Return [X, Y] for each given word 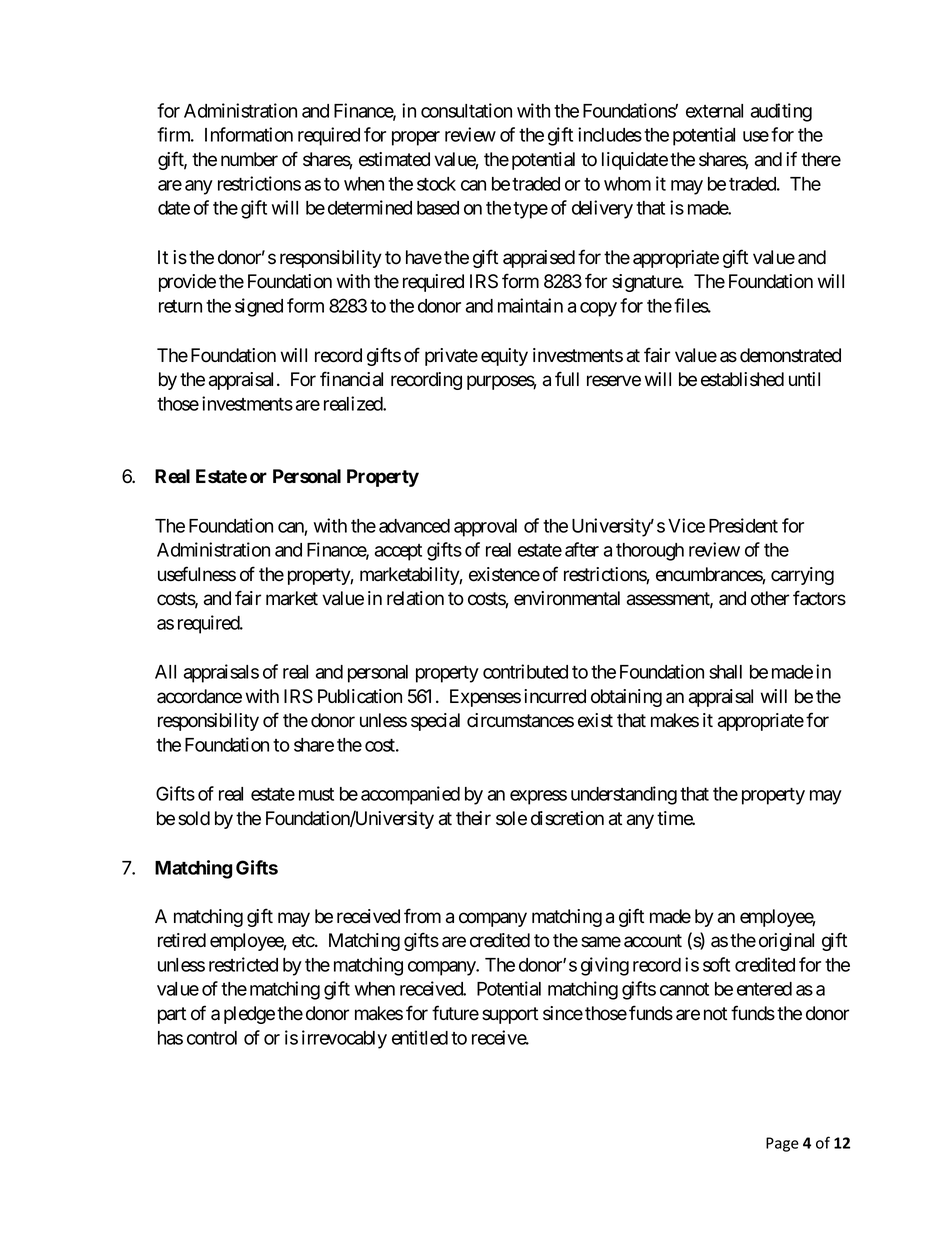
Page [782, 1144]
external [714, 111]
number [249, 159]
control [212, 1038]
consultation [466, 110]
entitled [420, 1037]
